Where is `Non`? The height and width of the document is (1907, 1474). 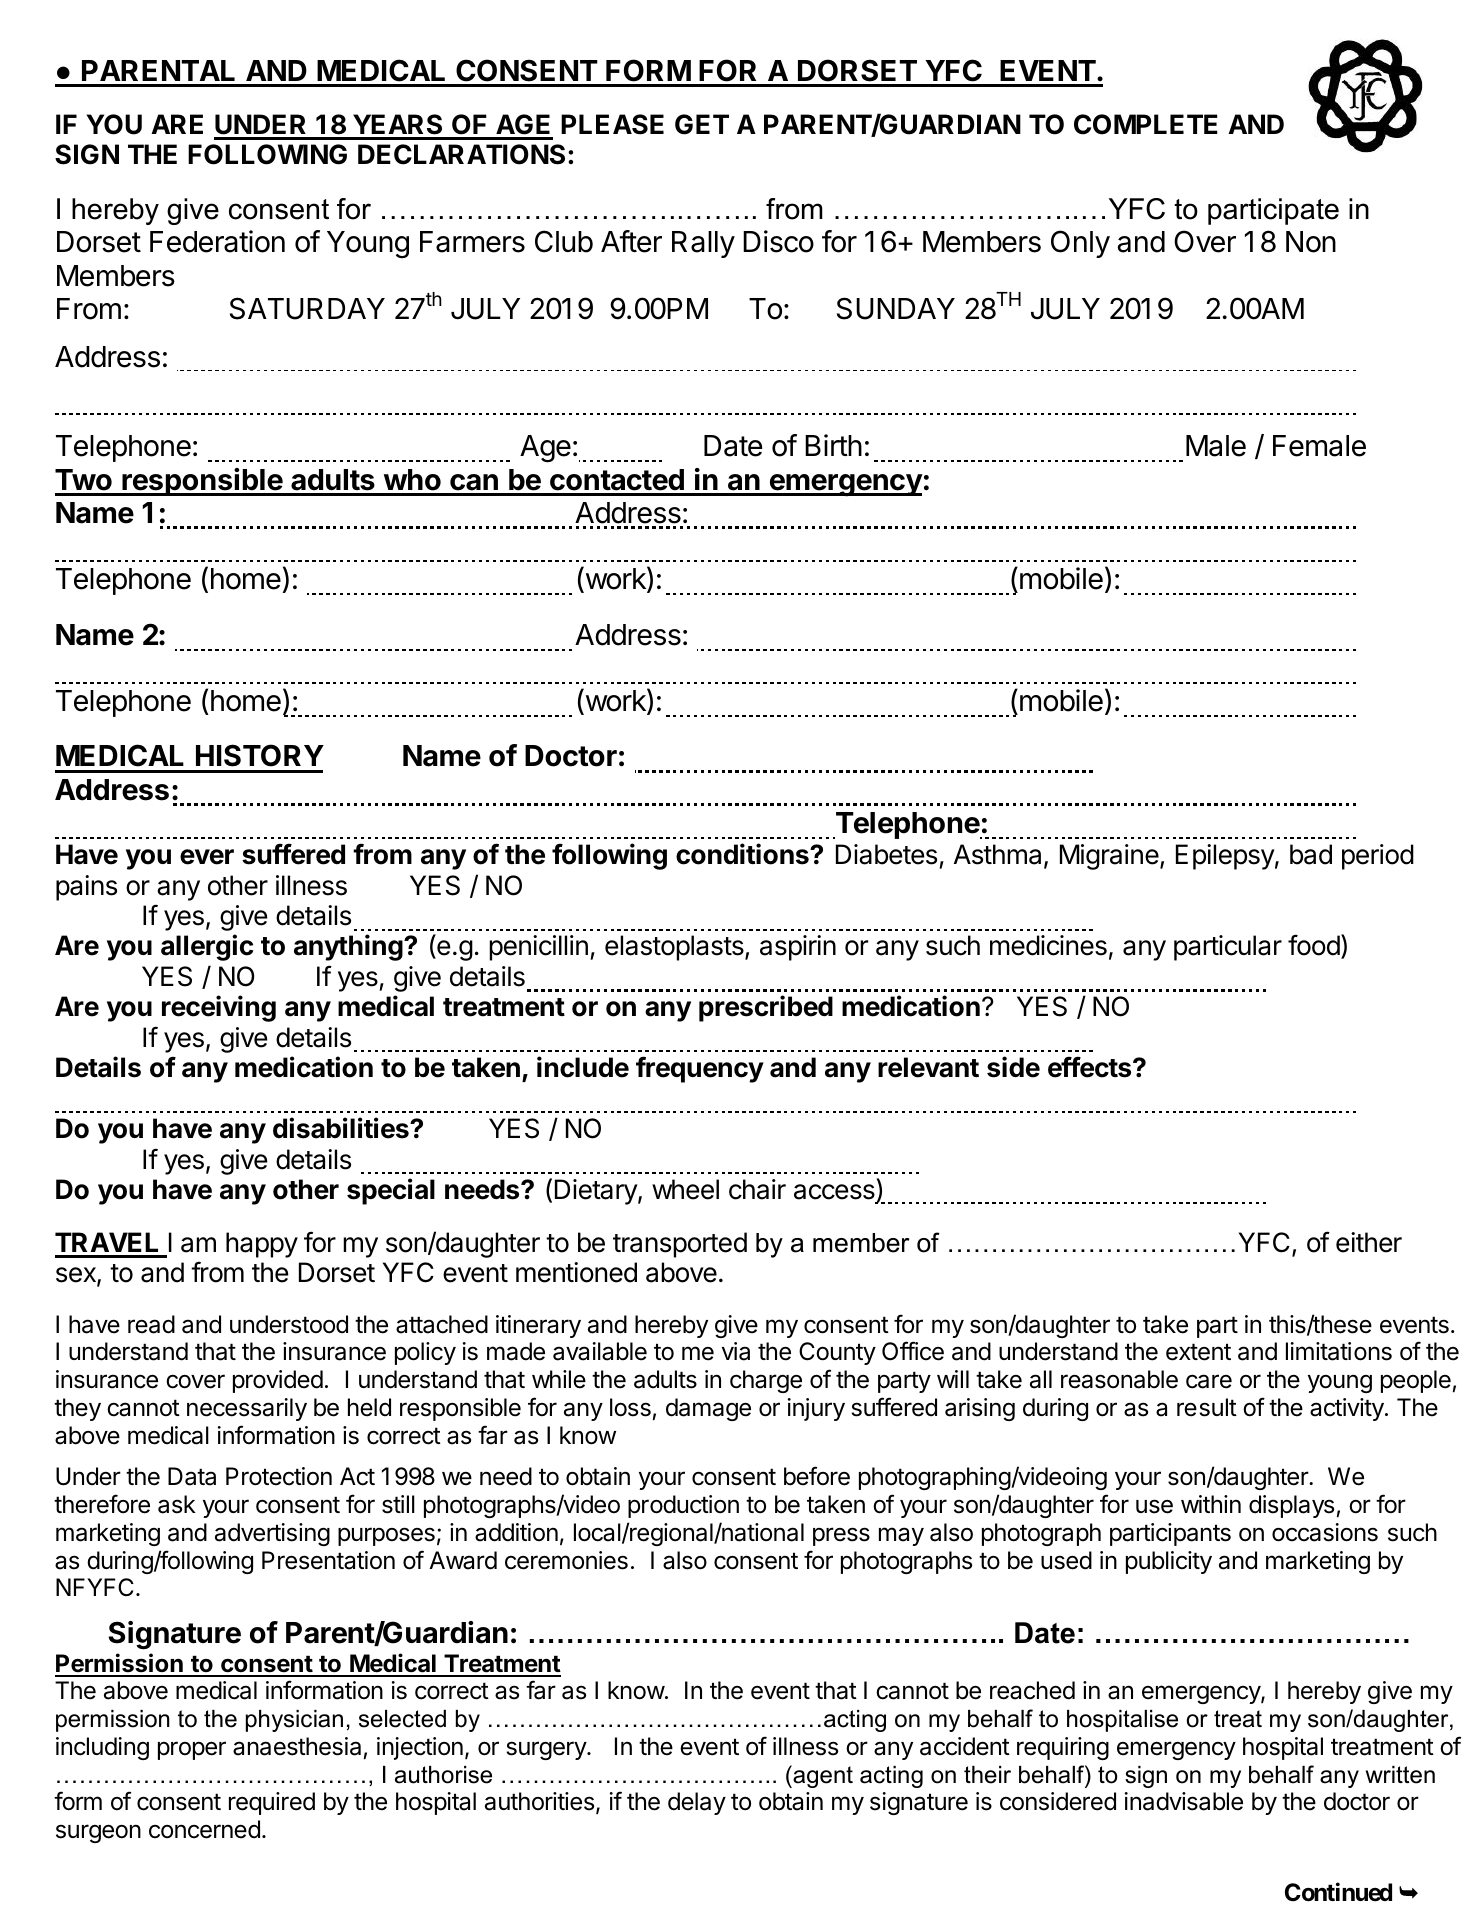 Non is located at coordinates (1311, 242).
